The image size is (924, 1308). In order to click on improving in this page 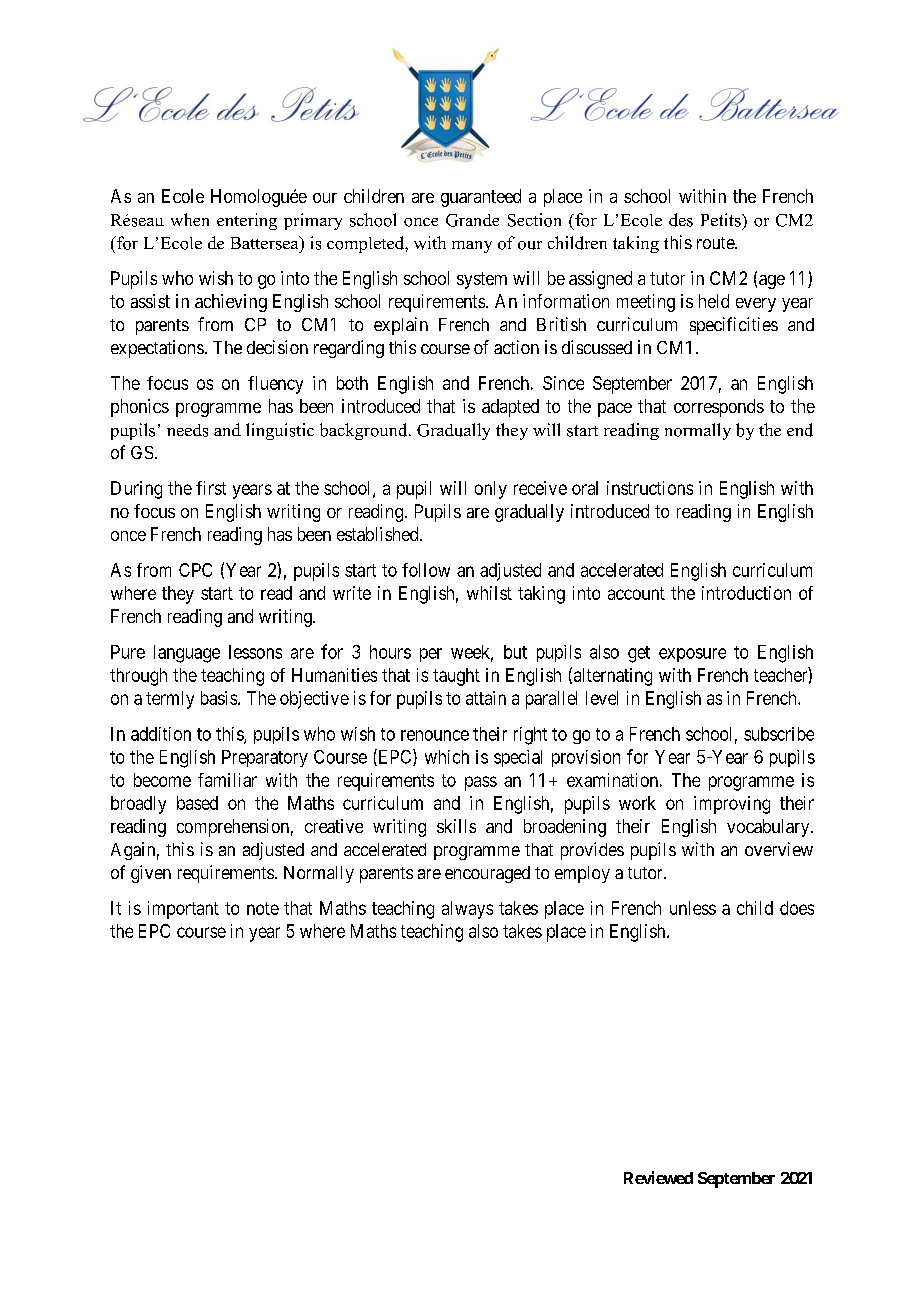, I will do `click(732, 805)`.
